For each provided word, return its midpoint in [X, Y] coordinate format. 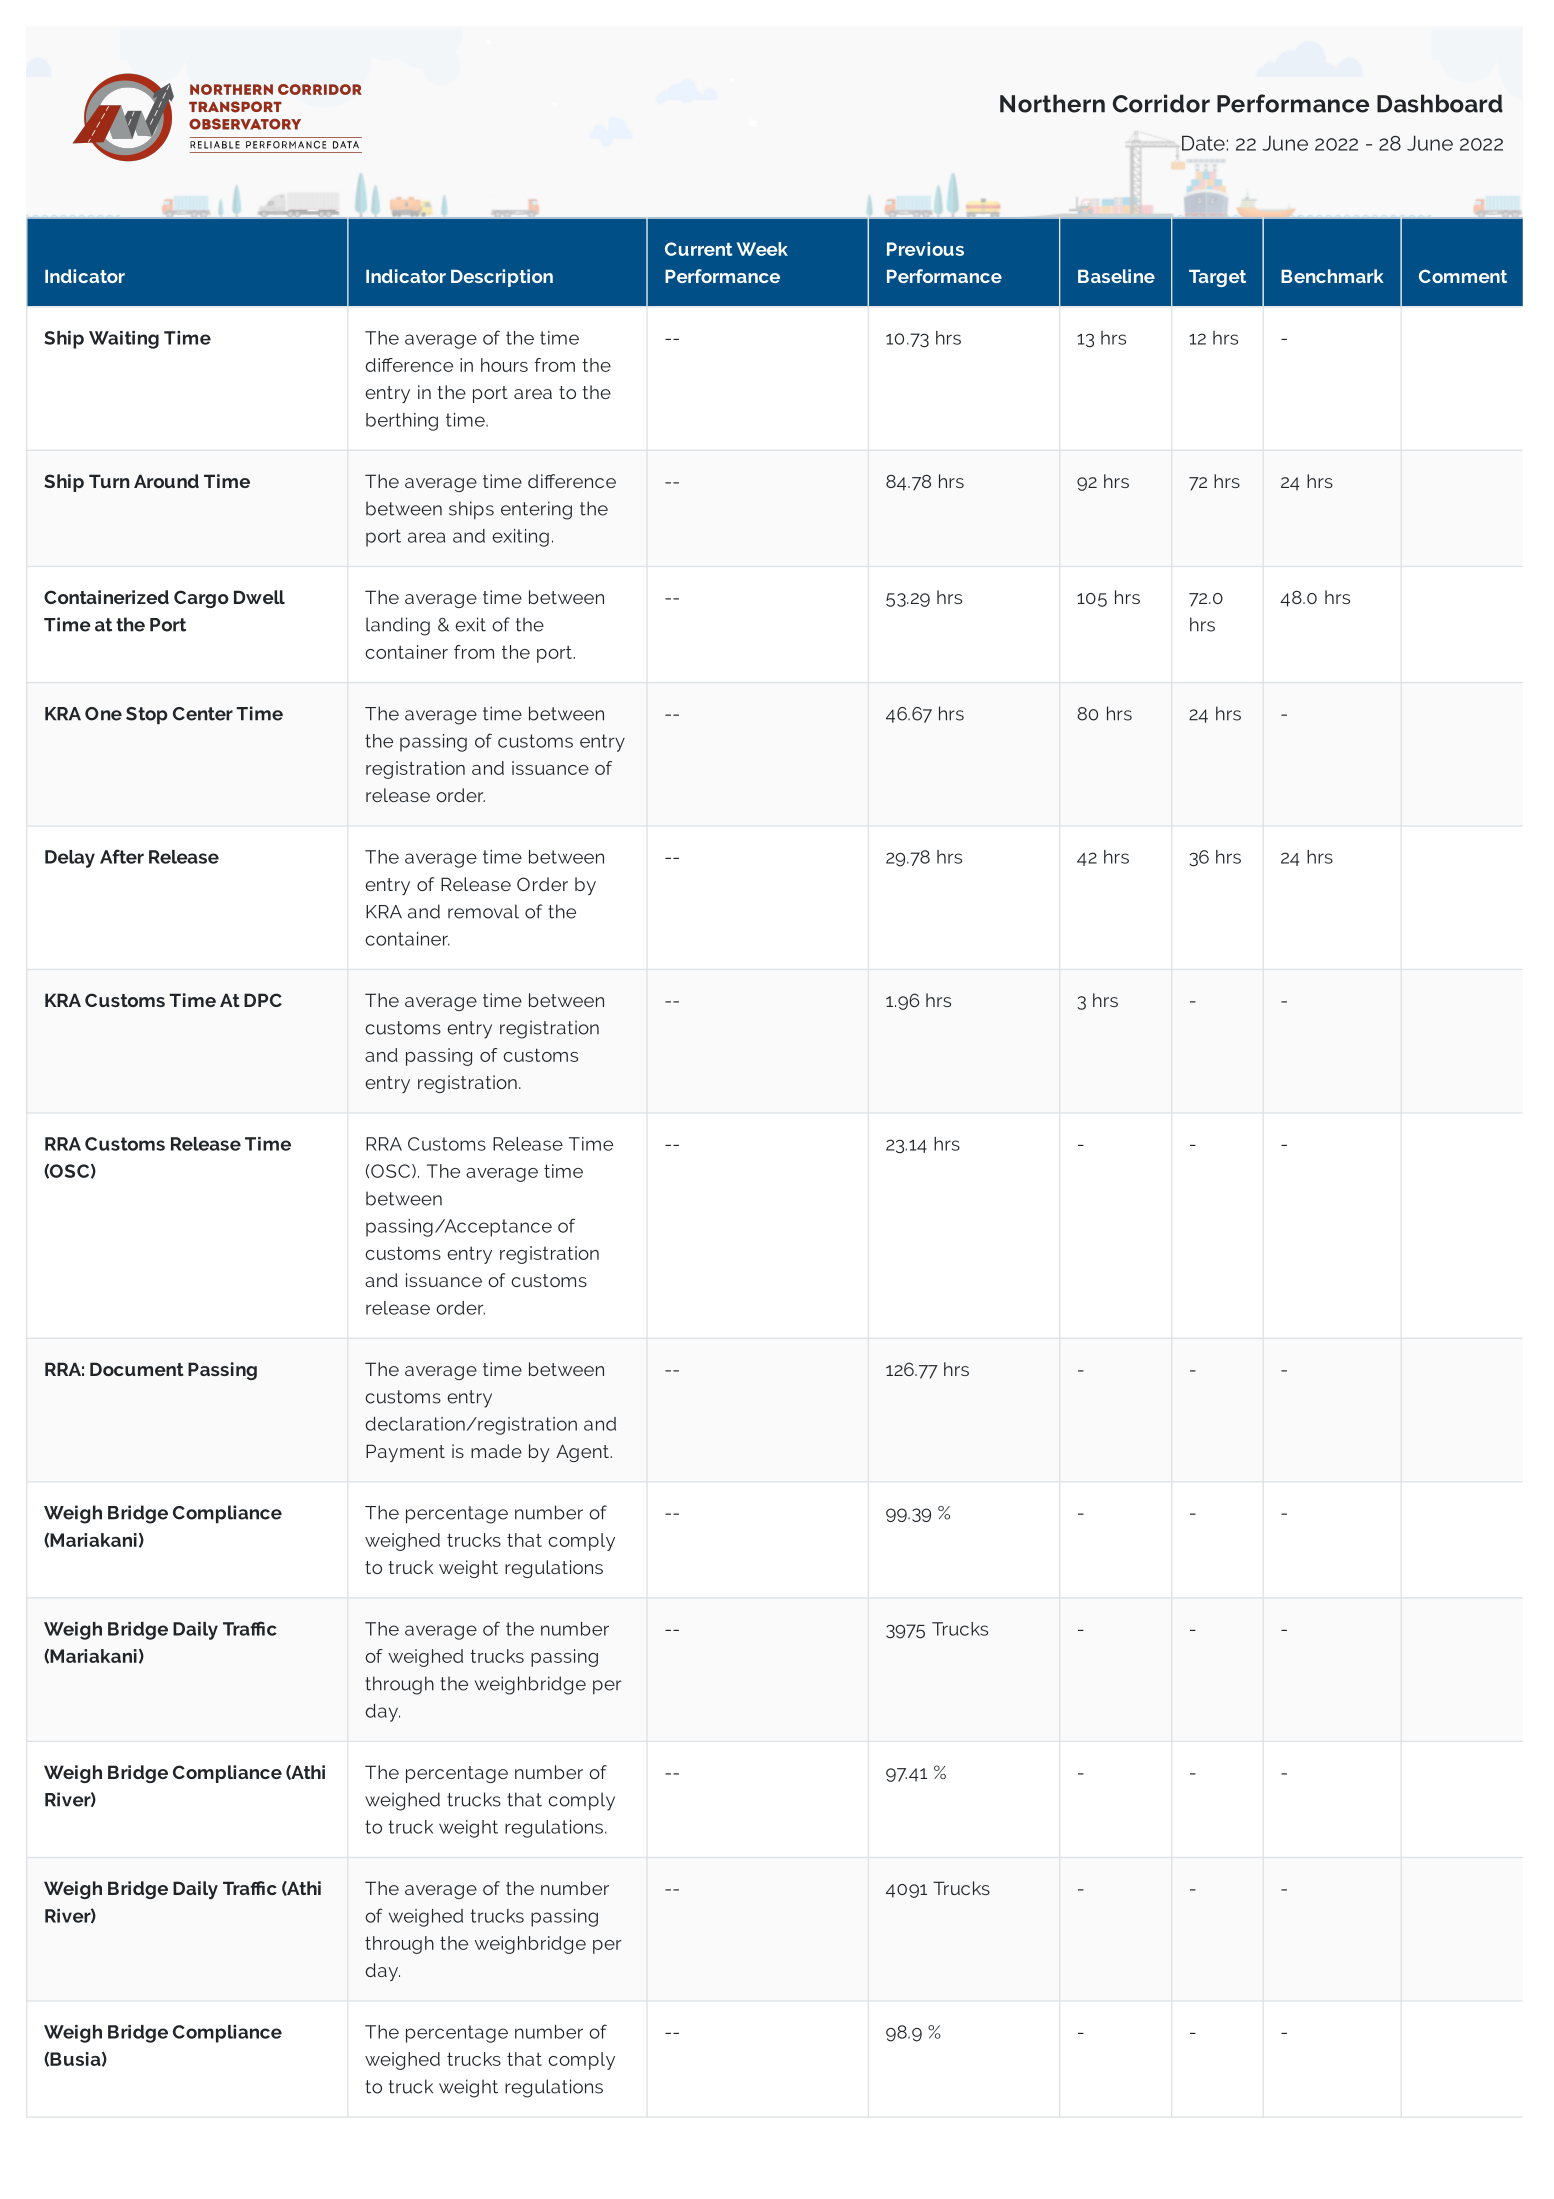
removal [483, 911]
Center [203, 714]
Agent [583, 1453]
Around [166, 481]
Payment [405, 1453]
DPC [263, 1000]
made [496, 1451]
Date [1203, 143]
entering [536, 510]
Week [762, 249]
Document [137, 1369]
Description [502, 278]
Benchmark [1332, 276]
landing [398, 626]
